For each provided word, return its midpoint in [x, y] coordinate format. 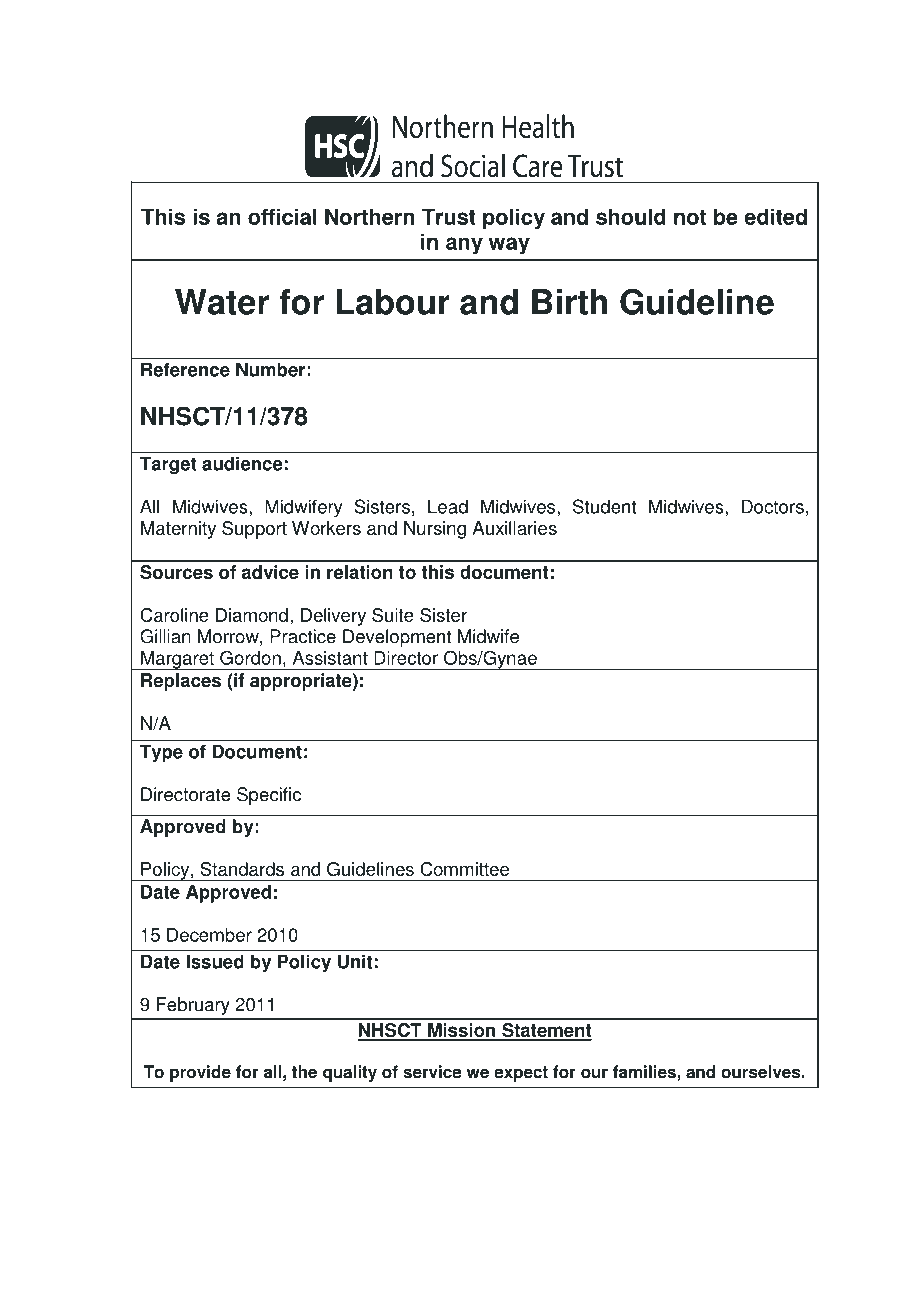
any [464, 246]
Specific [269, 796]
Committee [464, 869]
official [282, 216]
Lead [448, 506]
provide [200, 1073]
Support [254, 530]
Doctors [773, 506]
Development [397, 638]
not [690, 217]
